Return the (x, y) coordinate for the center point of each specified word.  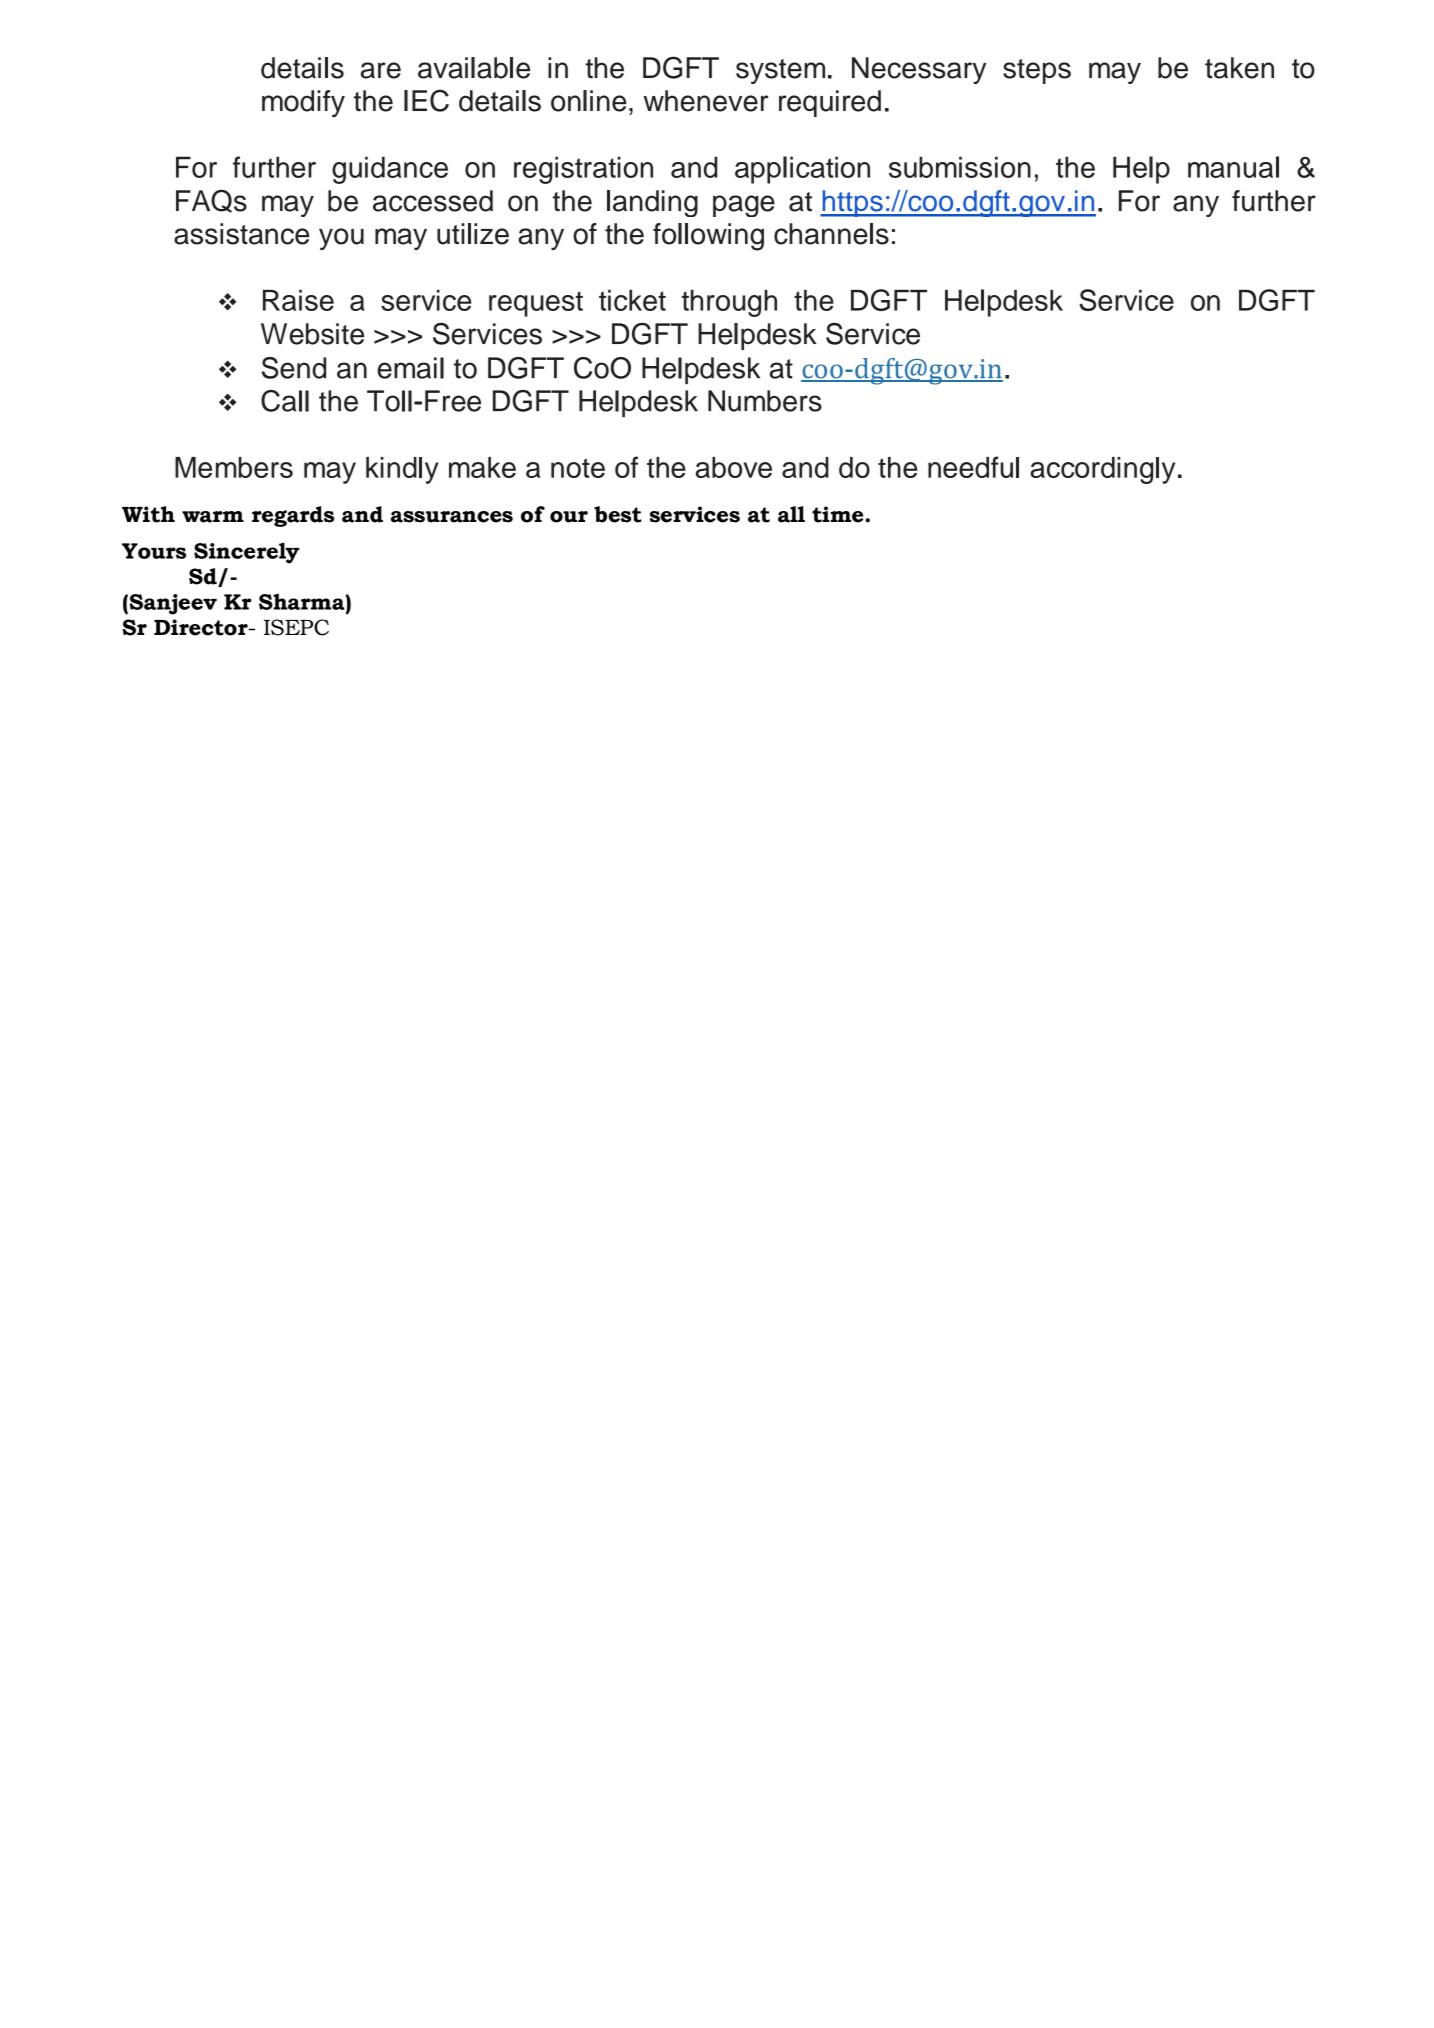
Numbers (765, 401)
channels (831, 234)
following (708, 237)
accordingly (1102, 470)
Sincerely (246, 553)
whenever (706, 101)
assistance (241, 234)
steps (1037, 71)
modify (303, 103)
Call (285, 401)
